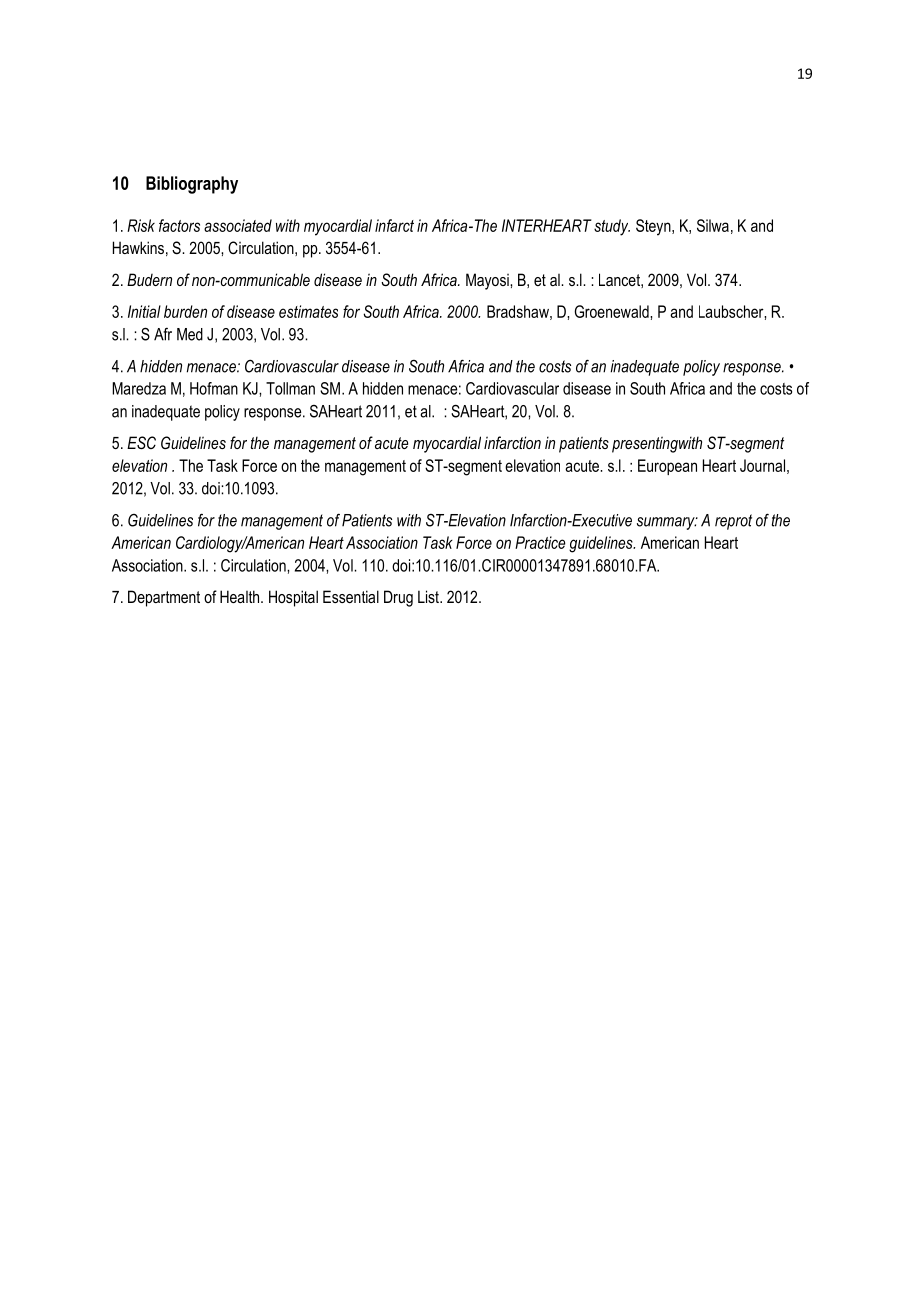  What do you see at coordinates (429, 596) in the document?
I see `List` at bounding box center [429, 596].
